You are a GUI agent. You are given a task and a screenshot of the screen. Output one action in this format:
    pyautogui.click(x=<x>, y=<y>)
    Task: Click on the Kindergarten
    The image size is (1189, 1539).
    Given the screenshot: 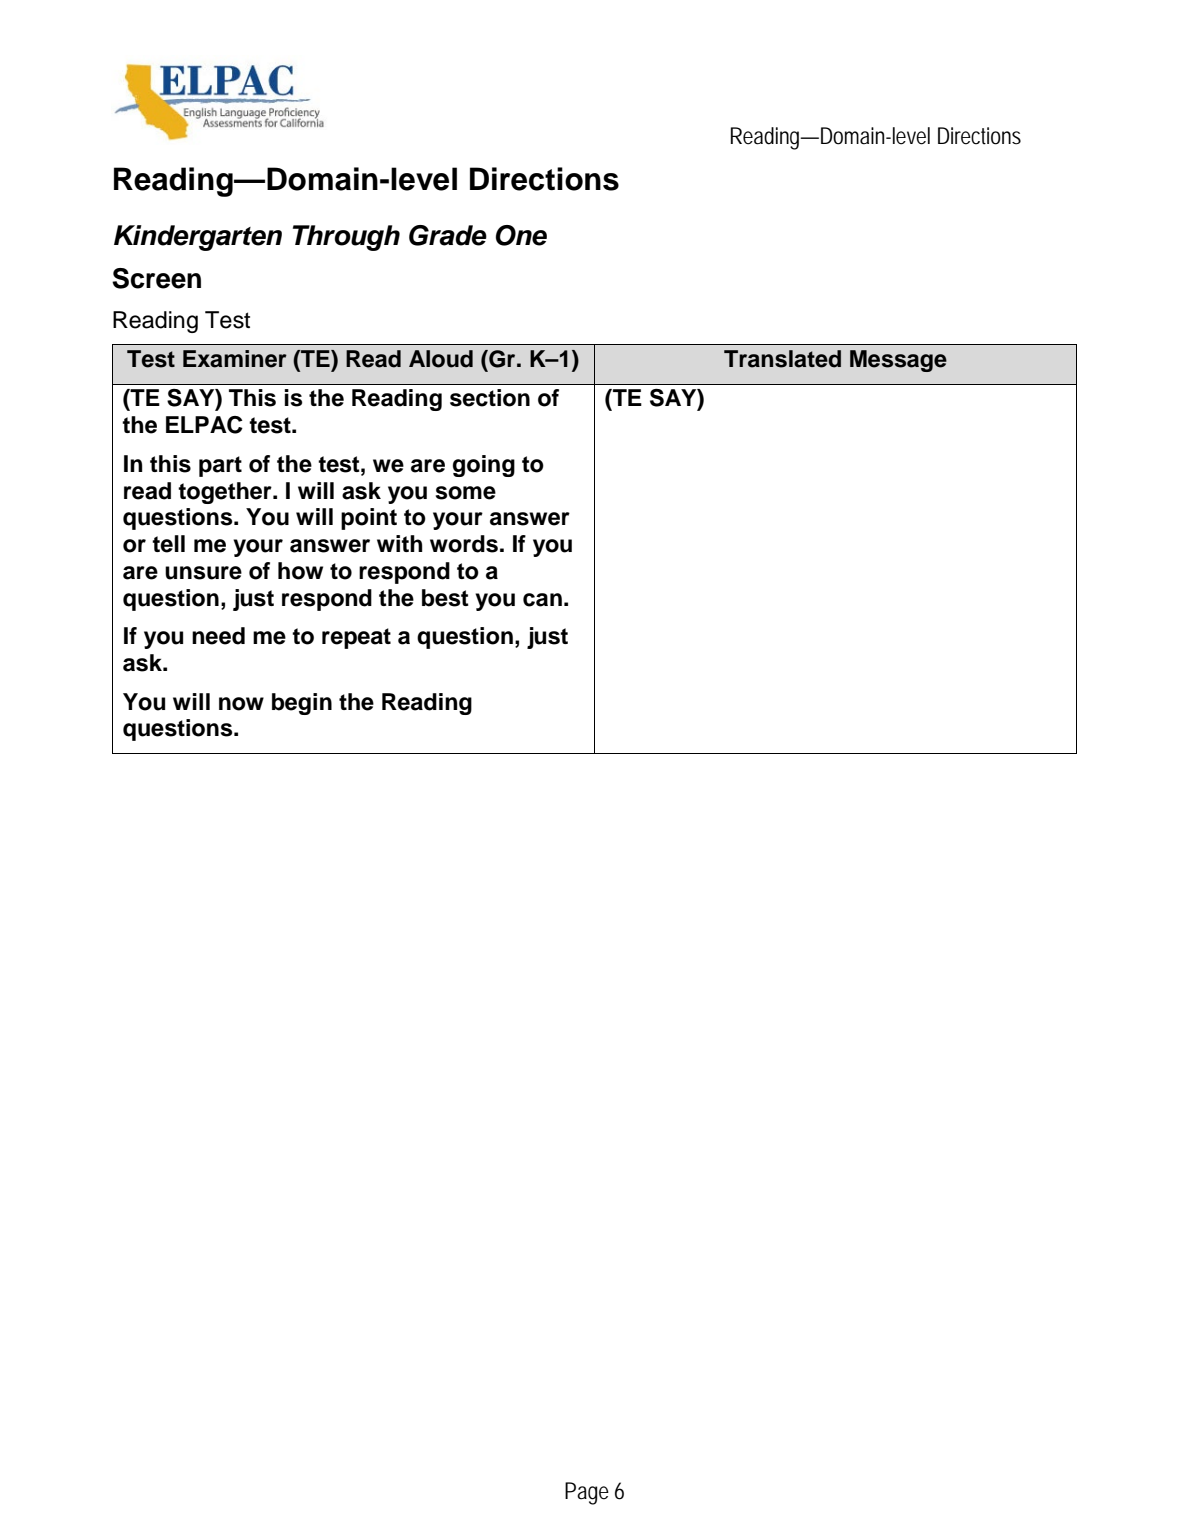 What is the action you would take?
    pyautogui.click(x=198, y=238)
